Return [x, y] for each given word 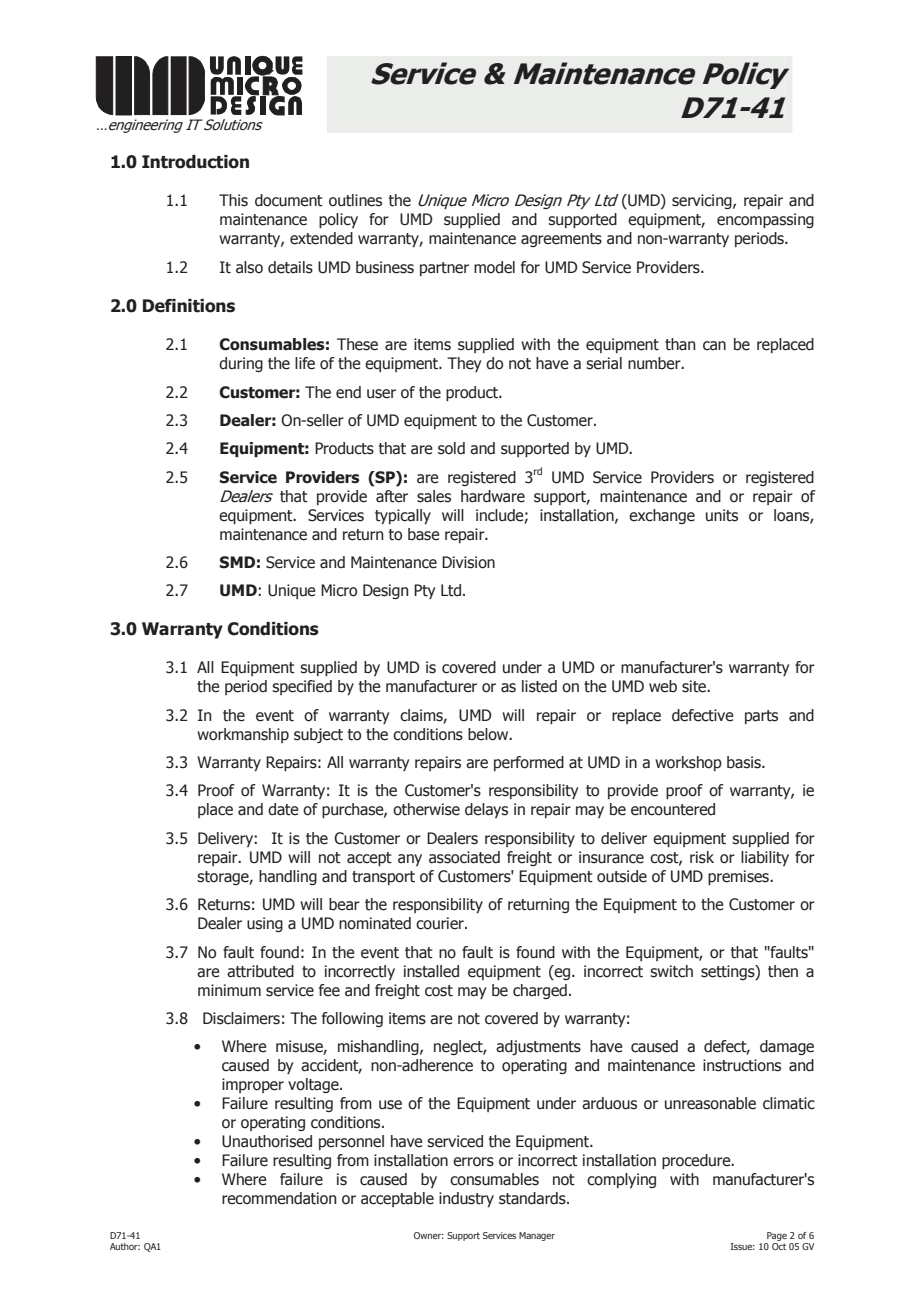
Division [468, 562]
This [233, 200]
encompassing [765, 220]
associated [464, 857]
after [392, 496]
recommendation [279, 1198]
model [494, 267]
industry [466, 1199]
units [722, 515]
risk [702, 857]
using [265, 924]
